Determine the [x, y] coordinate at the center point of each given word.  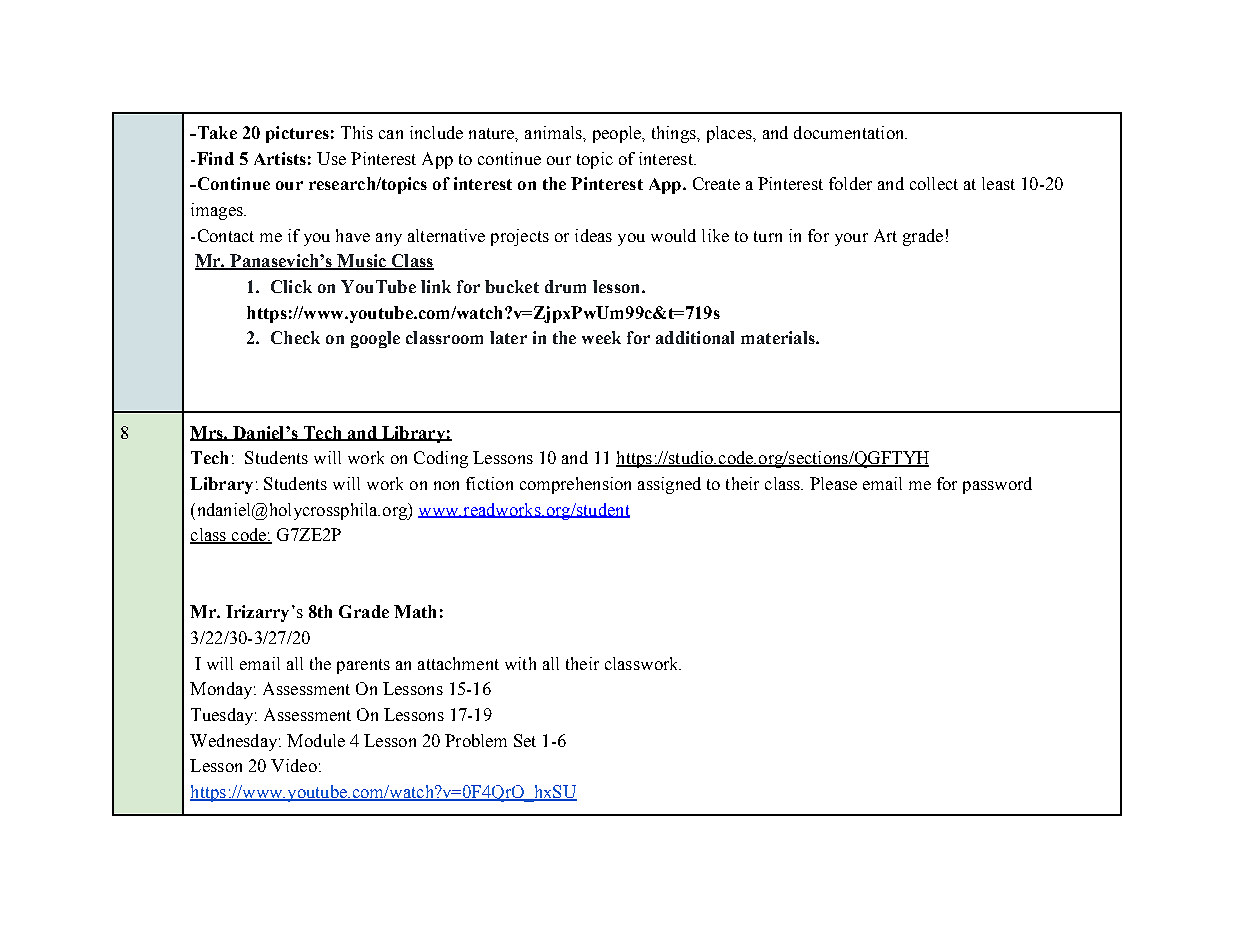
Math [415, 611]
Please [833, 483]
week [601, 337]
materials [779, 337]
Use [331, 158]
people [618, 134]
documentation [850, 132]
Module [316, 740]
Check [295, 337]
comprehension [575, 485]
